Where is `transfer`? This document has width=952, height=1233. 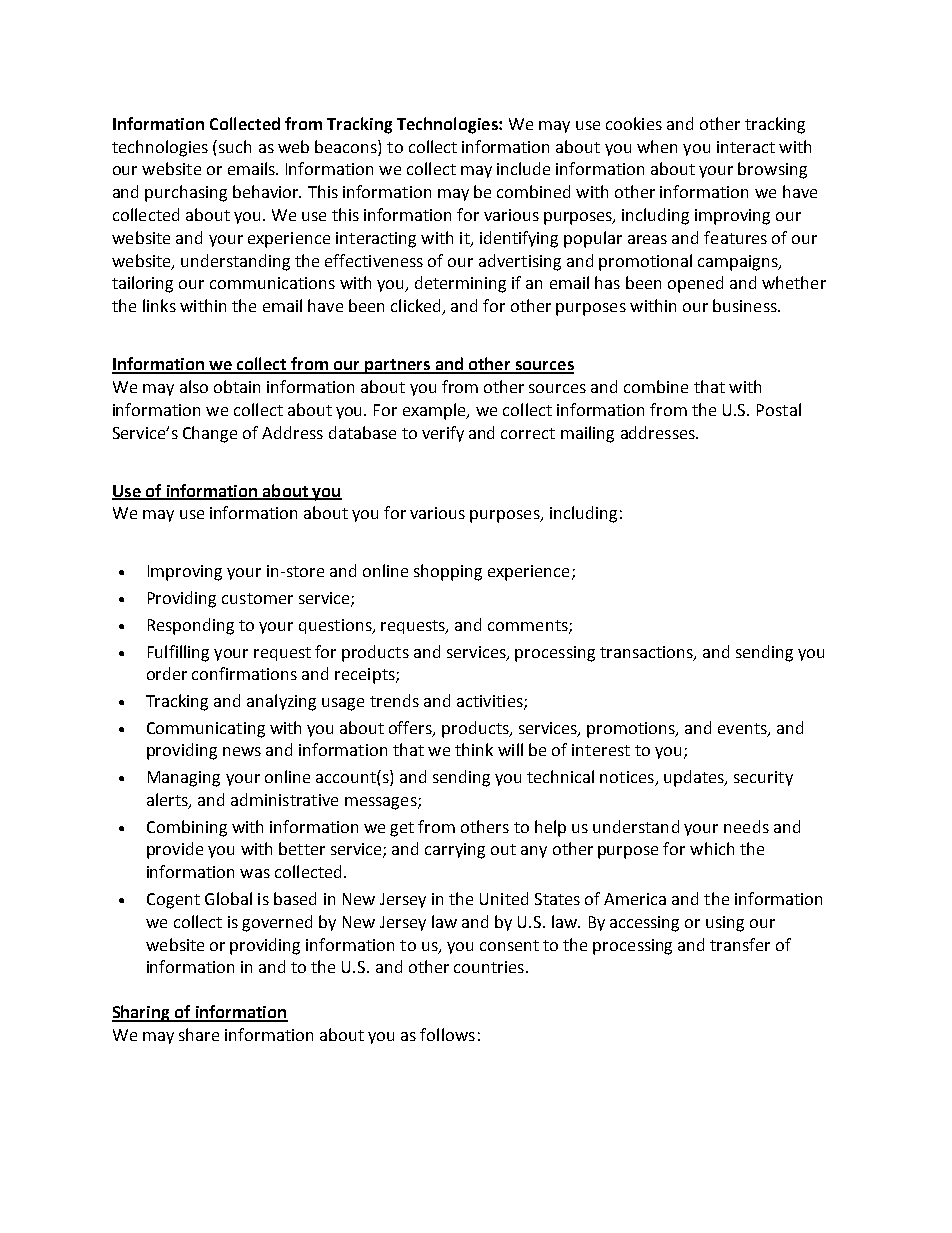 transfer is located at coordinates (740, 944).
